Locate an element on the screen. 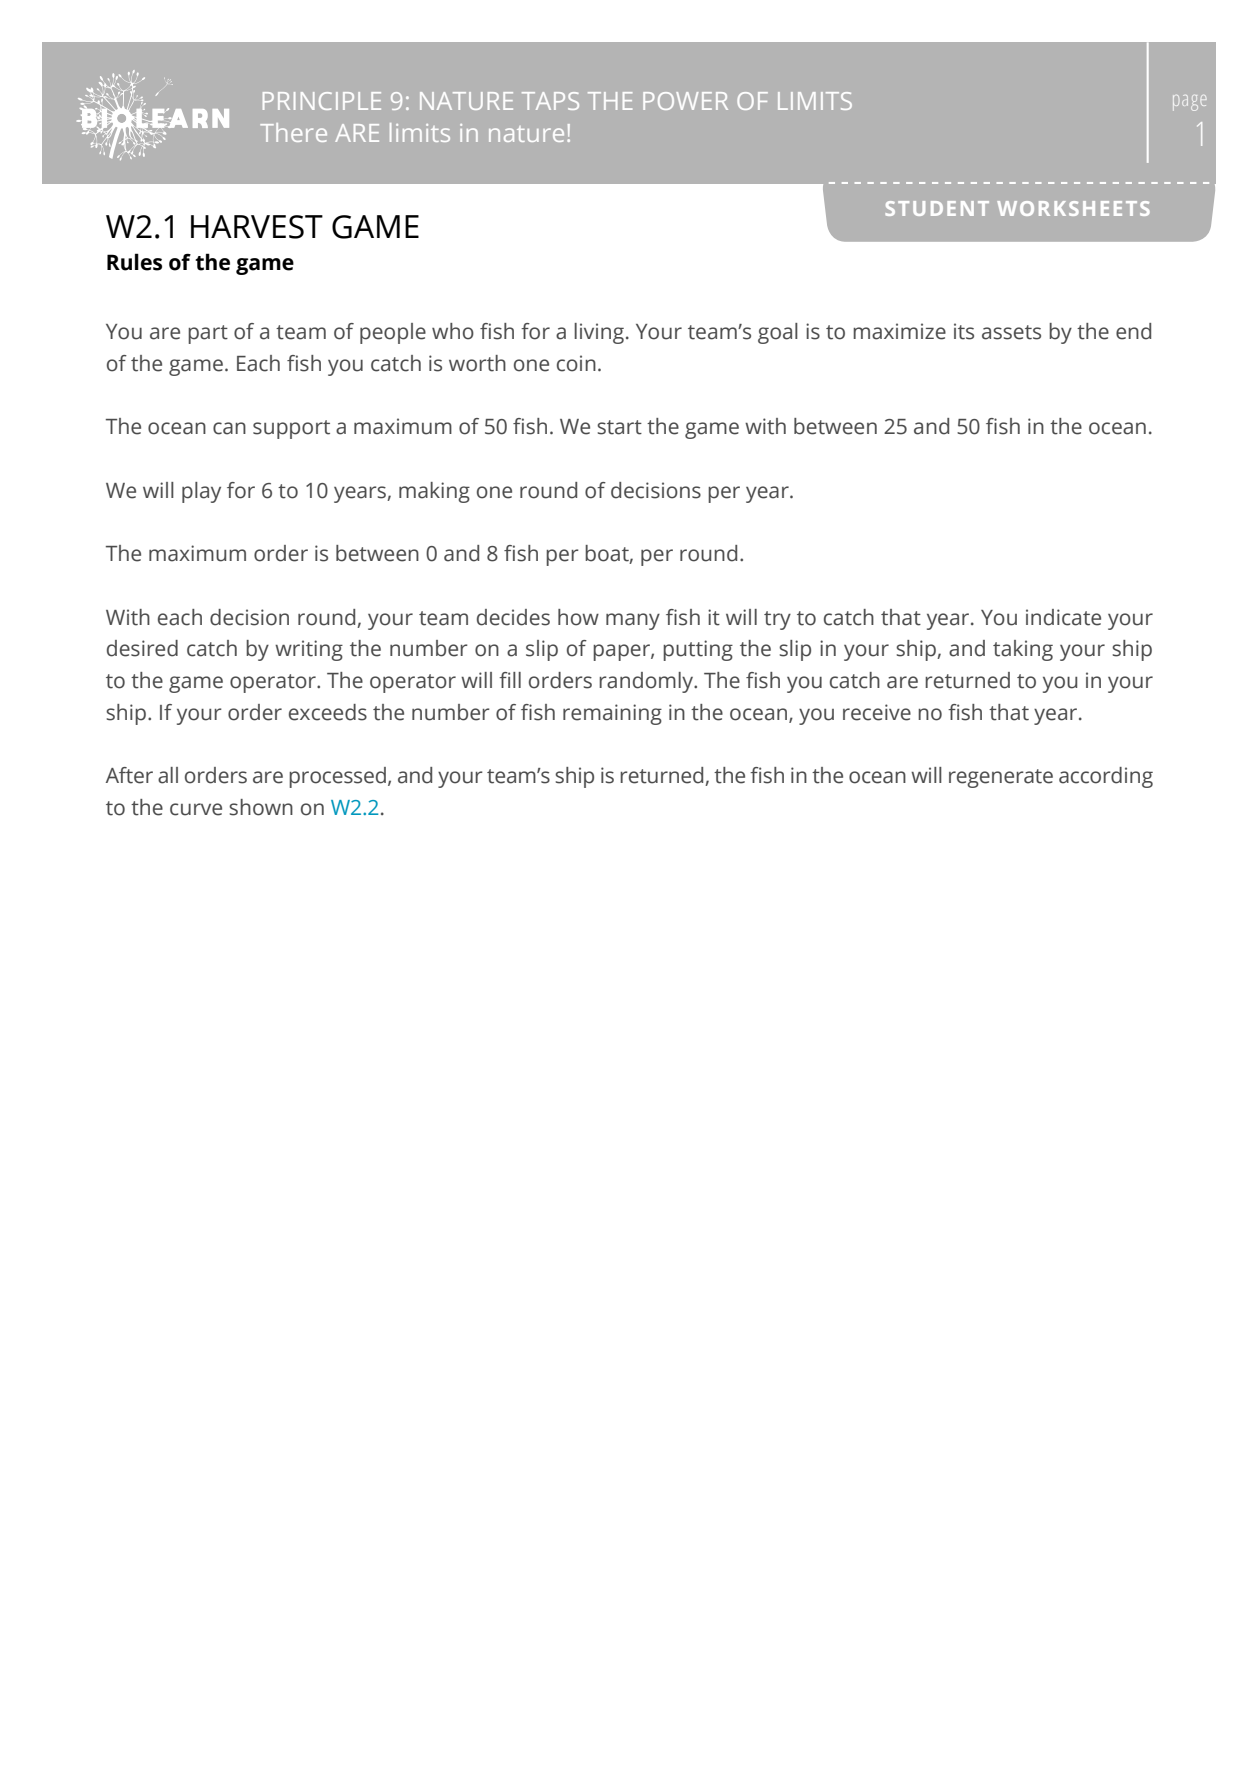 The height and width of the screenshot is (1780, 1259). assets is located at coordinates (1011, 332).
